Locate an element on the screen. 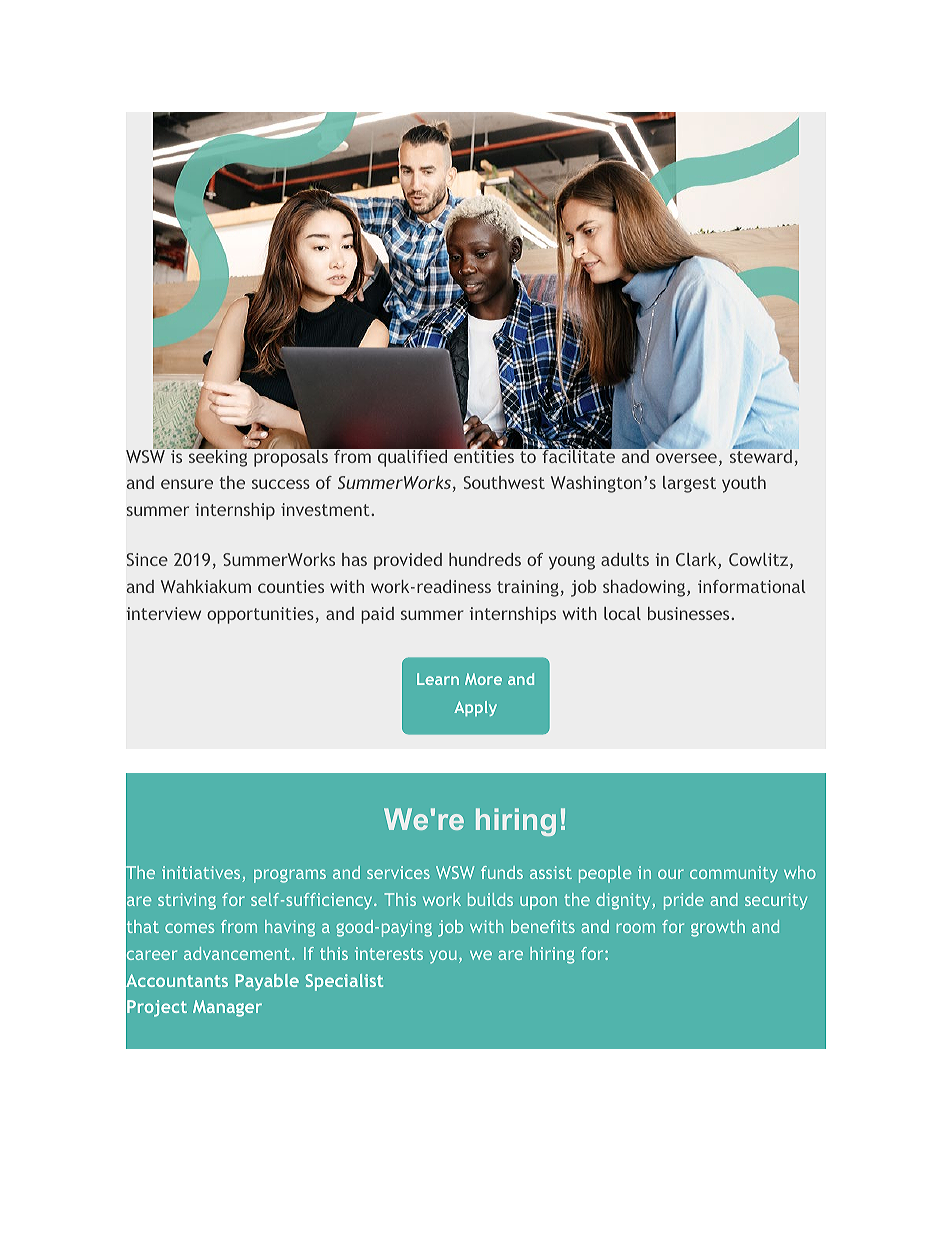 The image size is (952, 1233). interests is located at coordinates (389, 953).
